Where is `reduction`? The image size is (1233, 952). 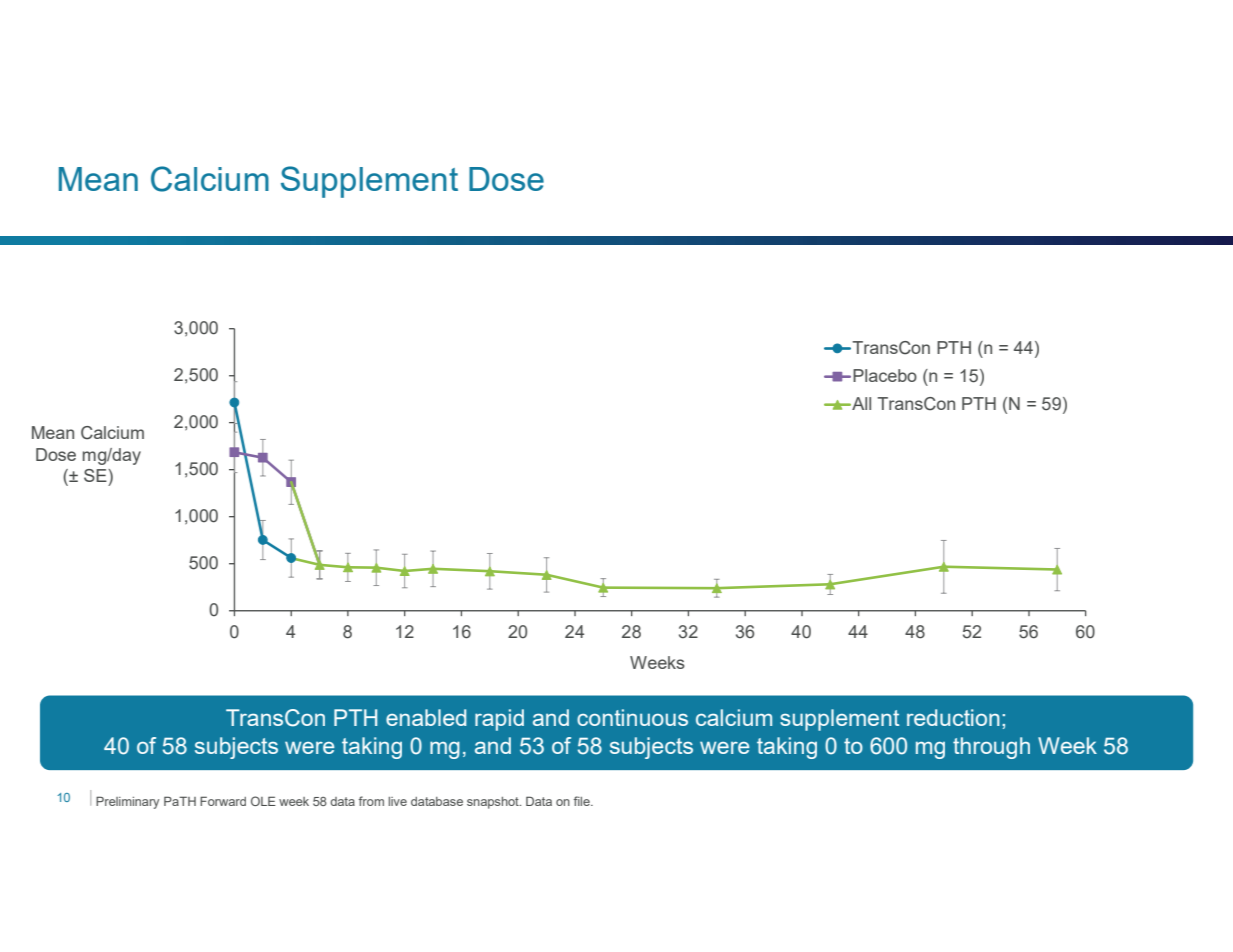
reduction is located at coordinates (953, 717).
